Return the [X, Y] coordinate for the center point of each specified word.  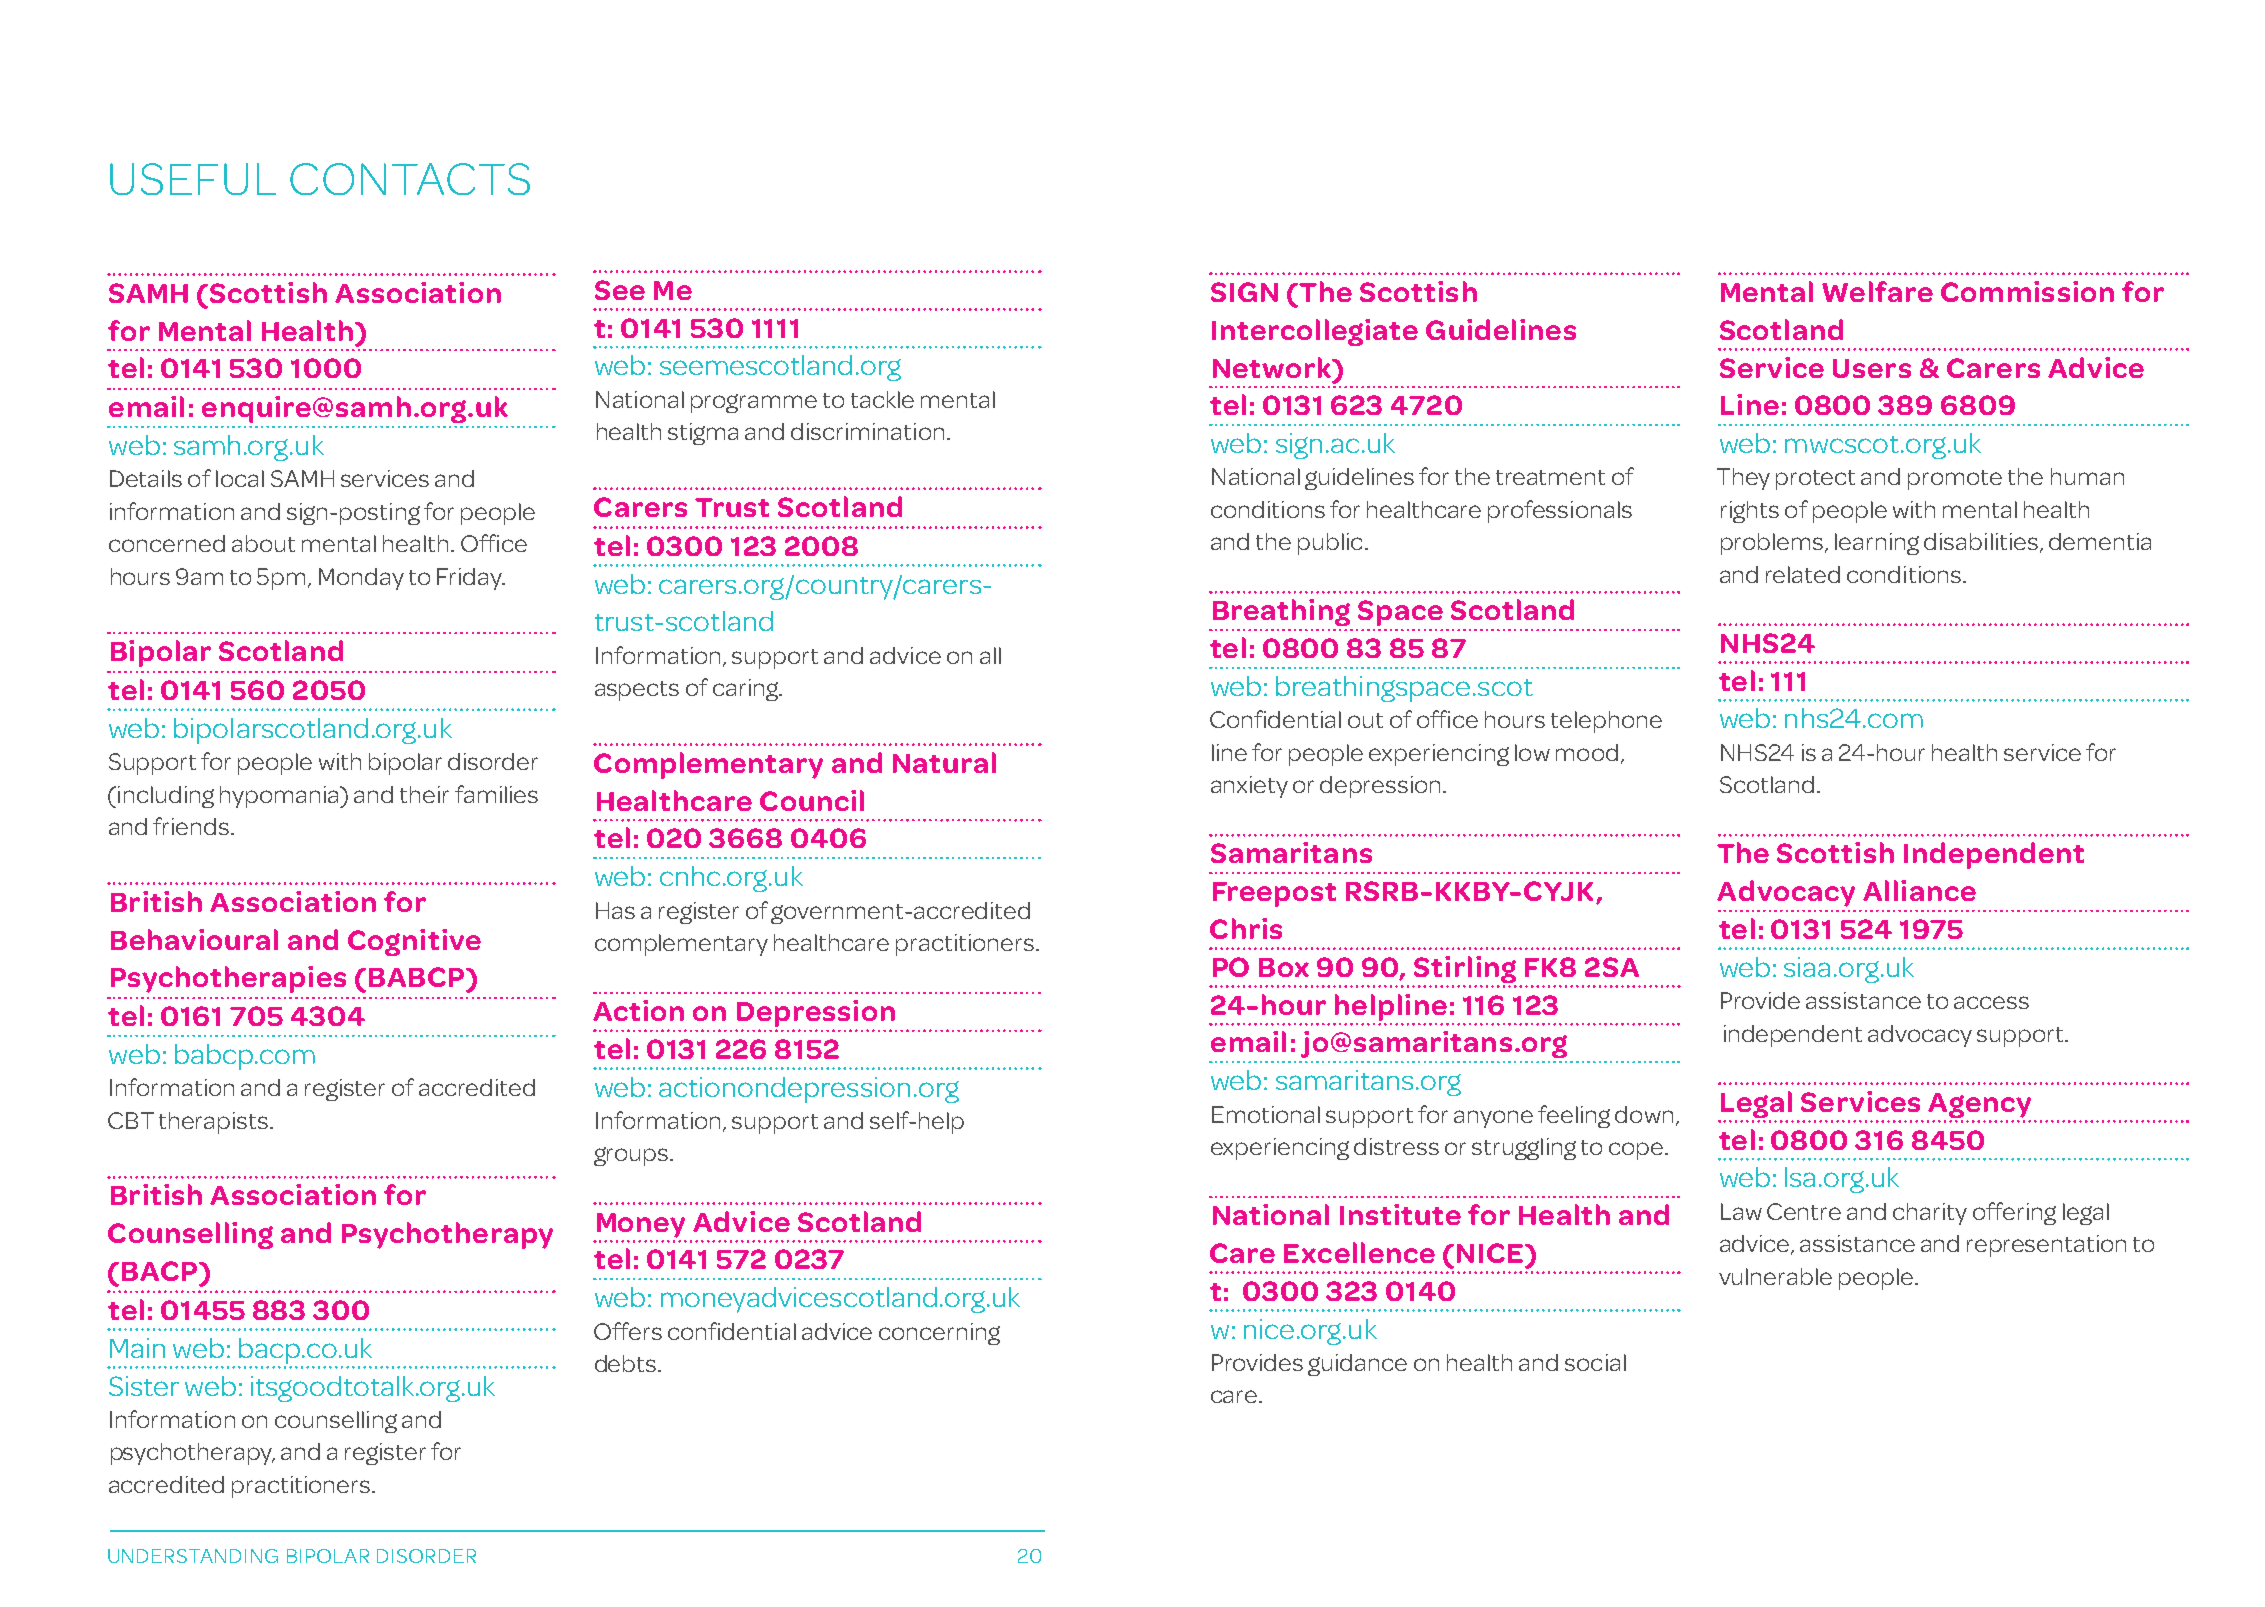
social [1595, 1362]
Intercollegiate [1315, 332]
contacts [410, 179]
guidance [1357, 1365]
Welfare [1877, 291]
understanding [193, 1556]
